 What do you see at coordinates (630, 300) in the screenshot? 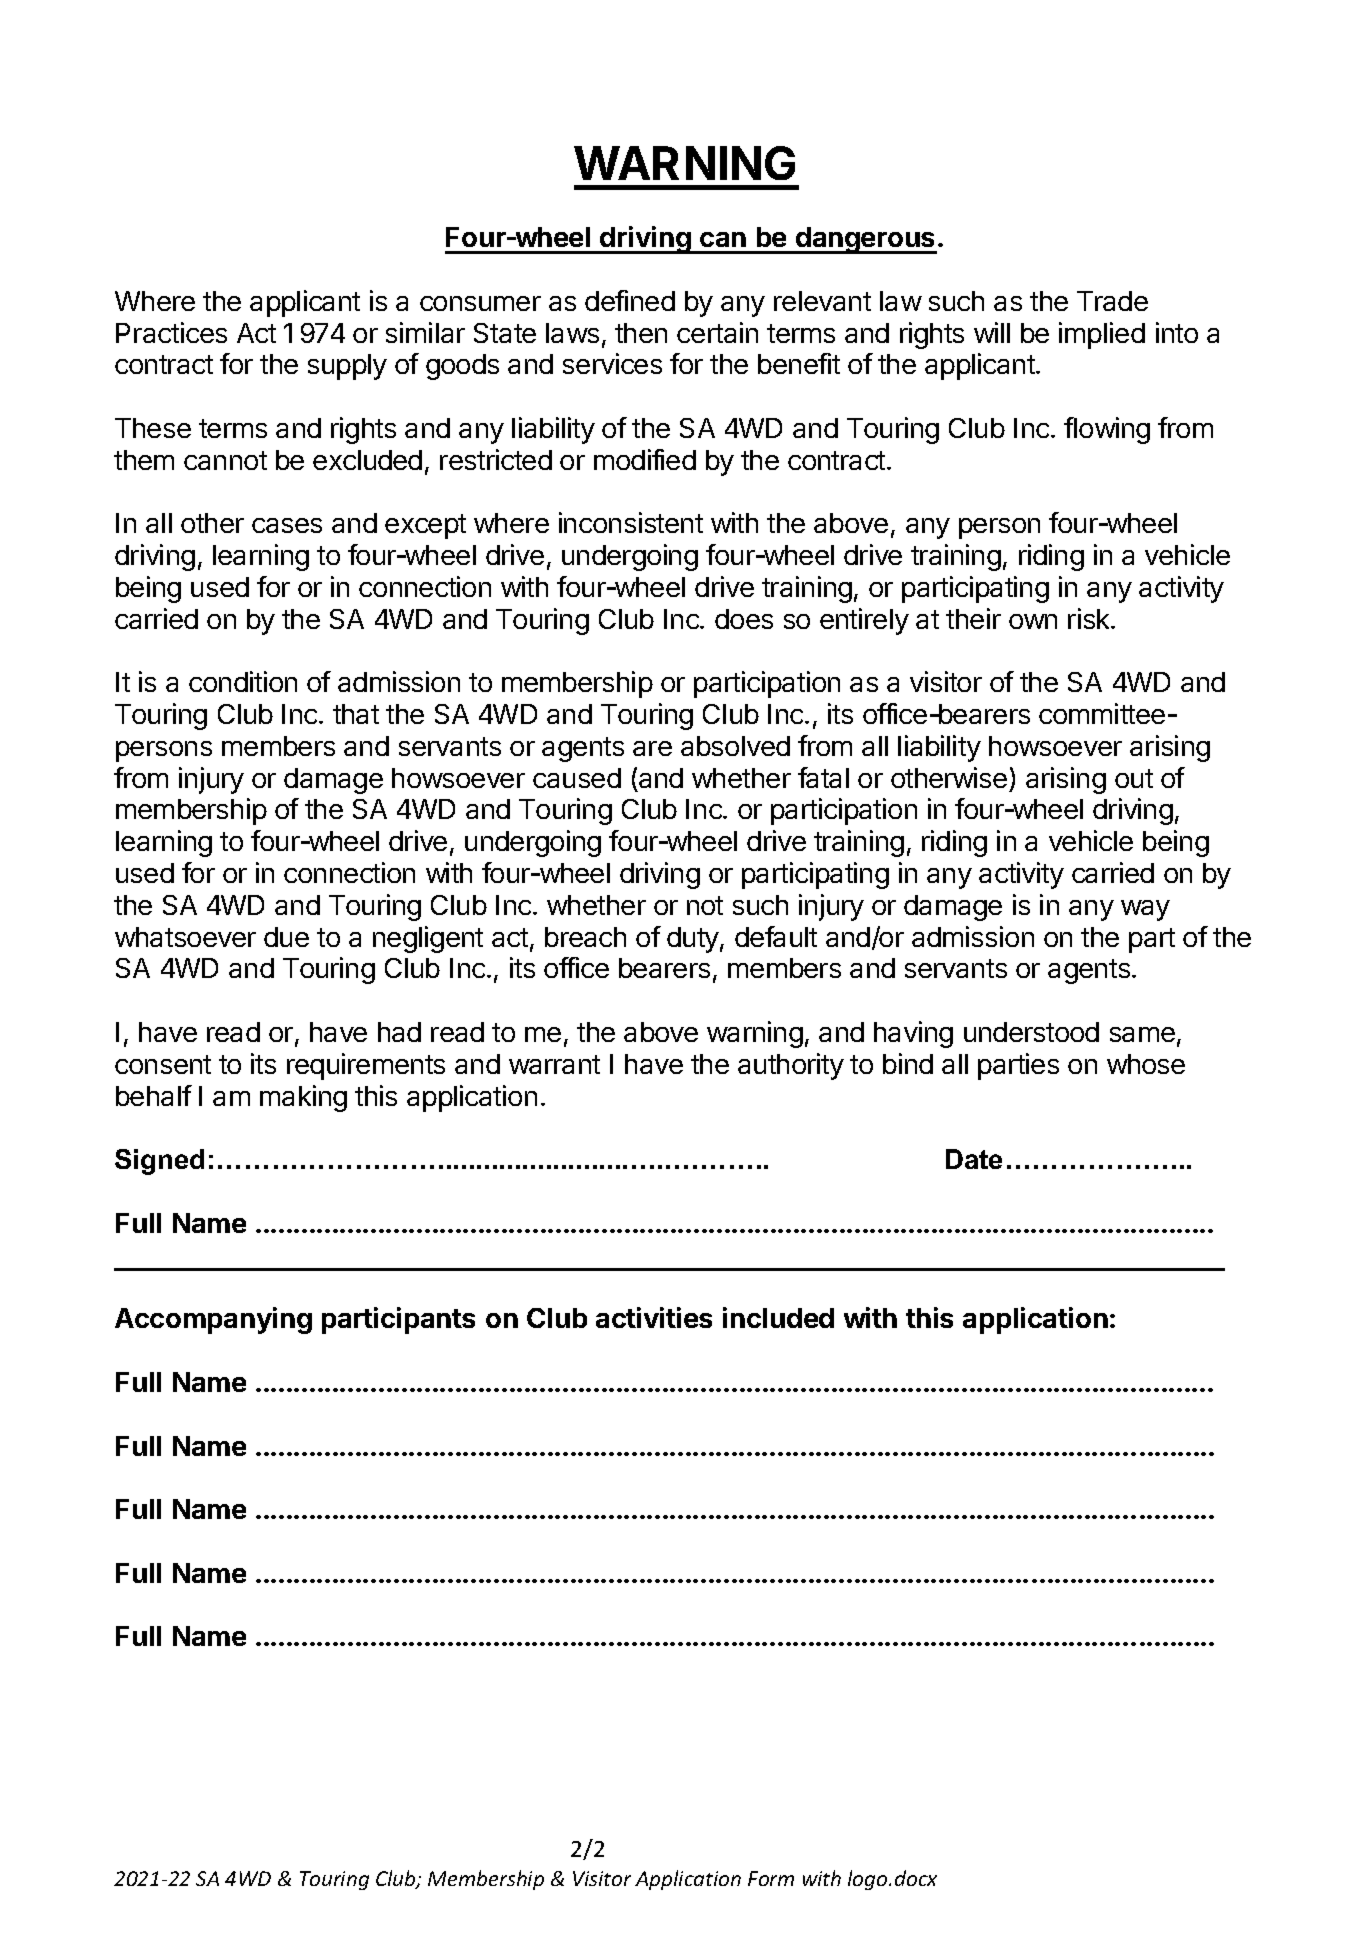
I see `defined` at bounding box center [630, 300].
